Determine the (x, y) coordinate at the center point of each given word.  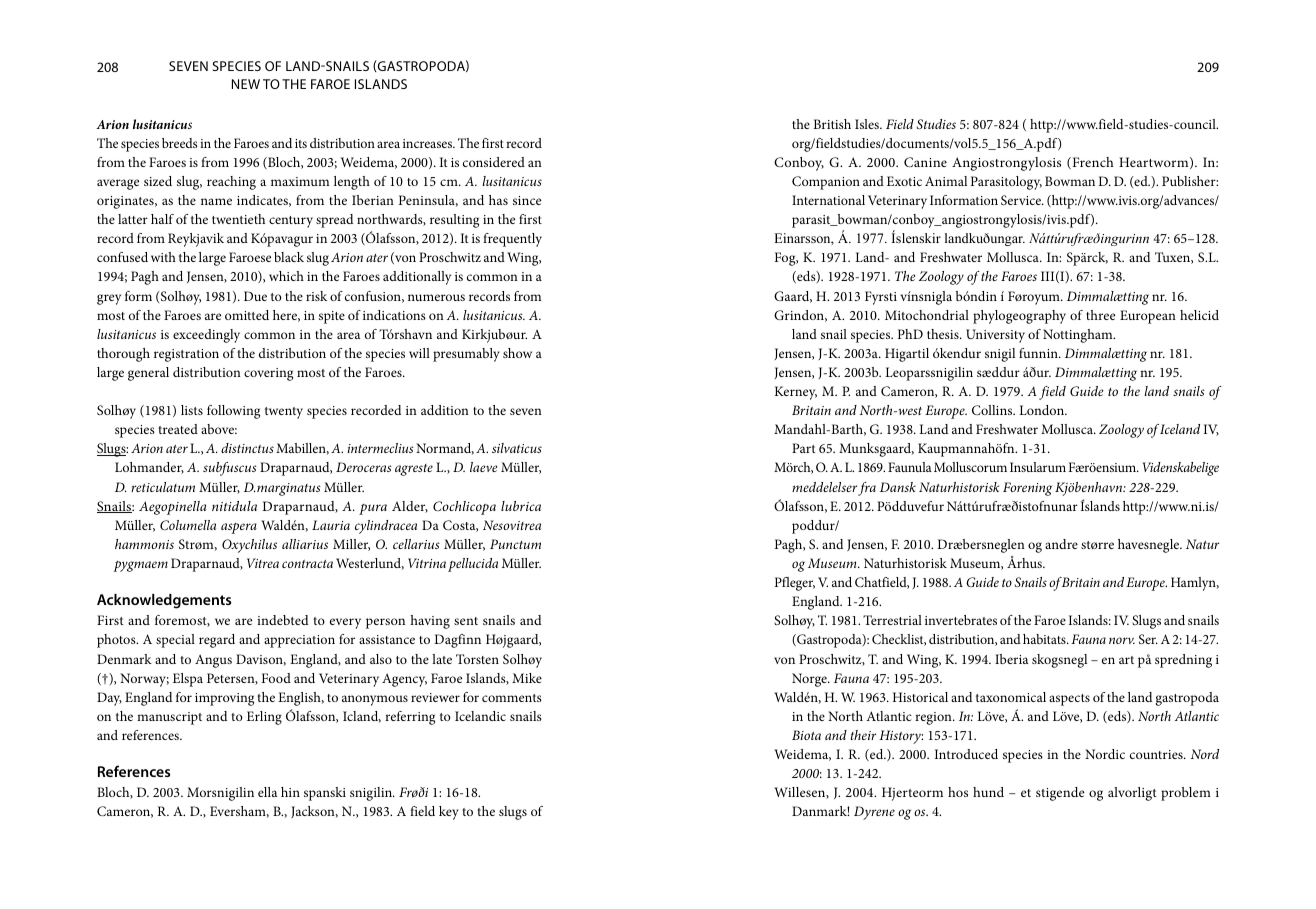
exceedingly (206, 336)
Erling (264, 718)
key (449, 813)
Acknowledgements (164, 601)
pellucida (473, 565)
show (517, 353)
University (995, 336)
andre (1061, 544)
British (832, 124)
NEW (246, 84)
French (1092, 163)
